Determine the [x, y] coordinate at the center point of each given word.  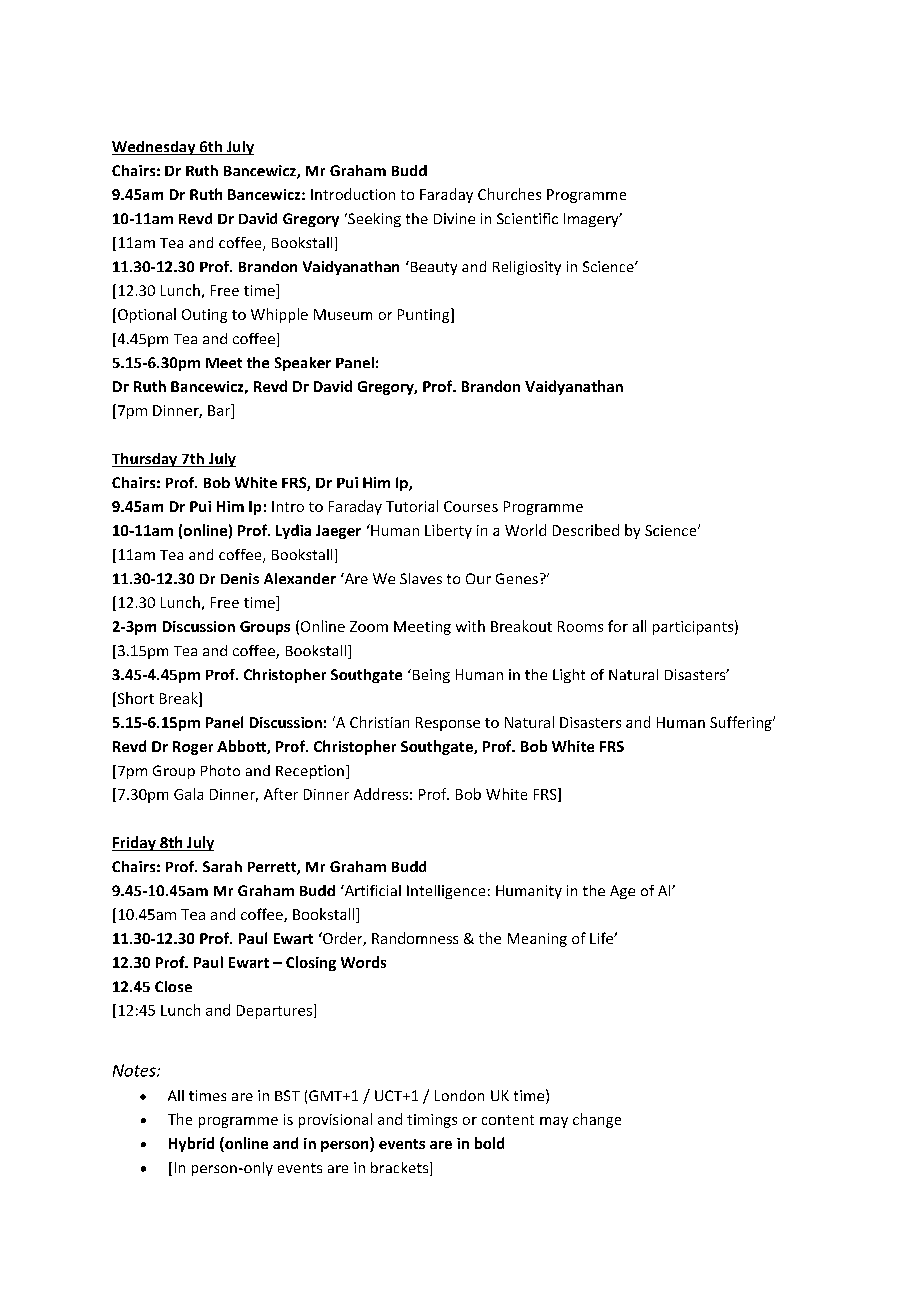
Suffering [742, 723]
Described [586, 530]
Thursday [145, 460]
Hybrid [191, 1144]
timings [432, 1121]
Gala [188, 794]
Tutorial [412, 506]
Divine [454, 218]
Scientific [527, 218]
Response [448, 724]
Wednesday [155, 148]
